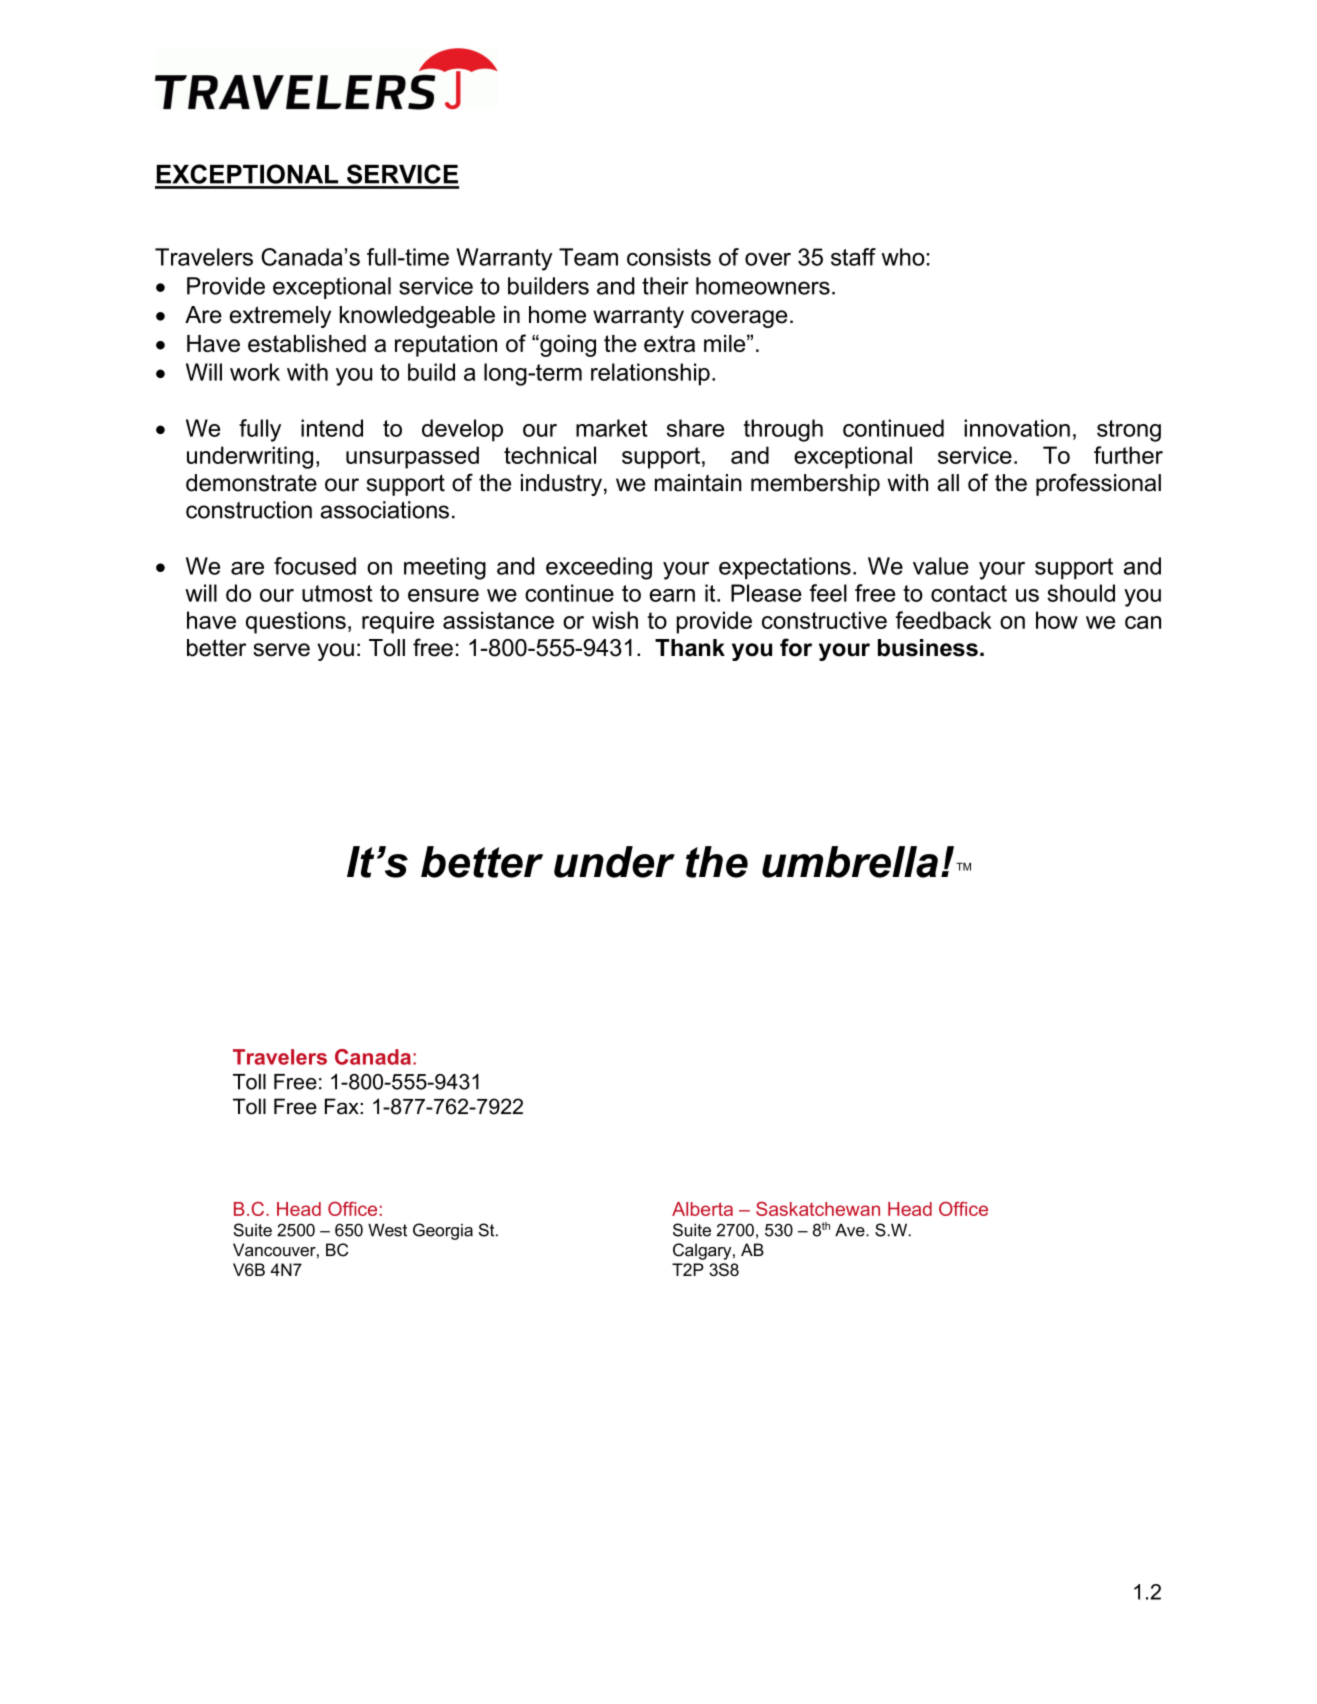  Describe the element at coordinates (690, 648) in the image. I see `Thank` at that location.
